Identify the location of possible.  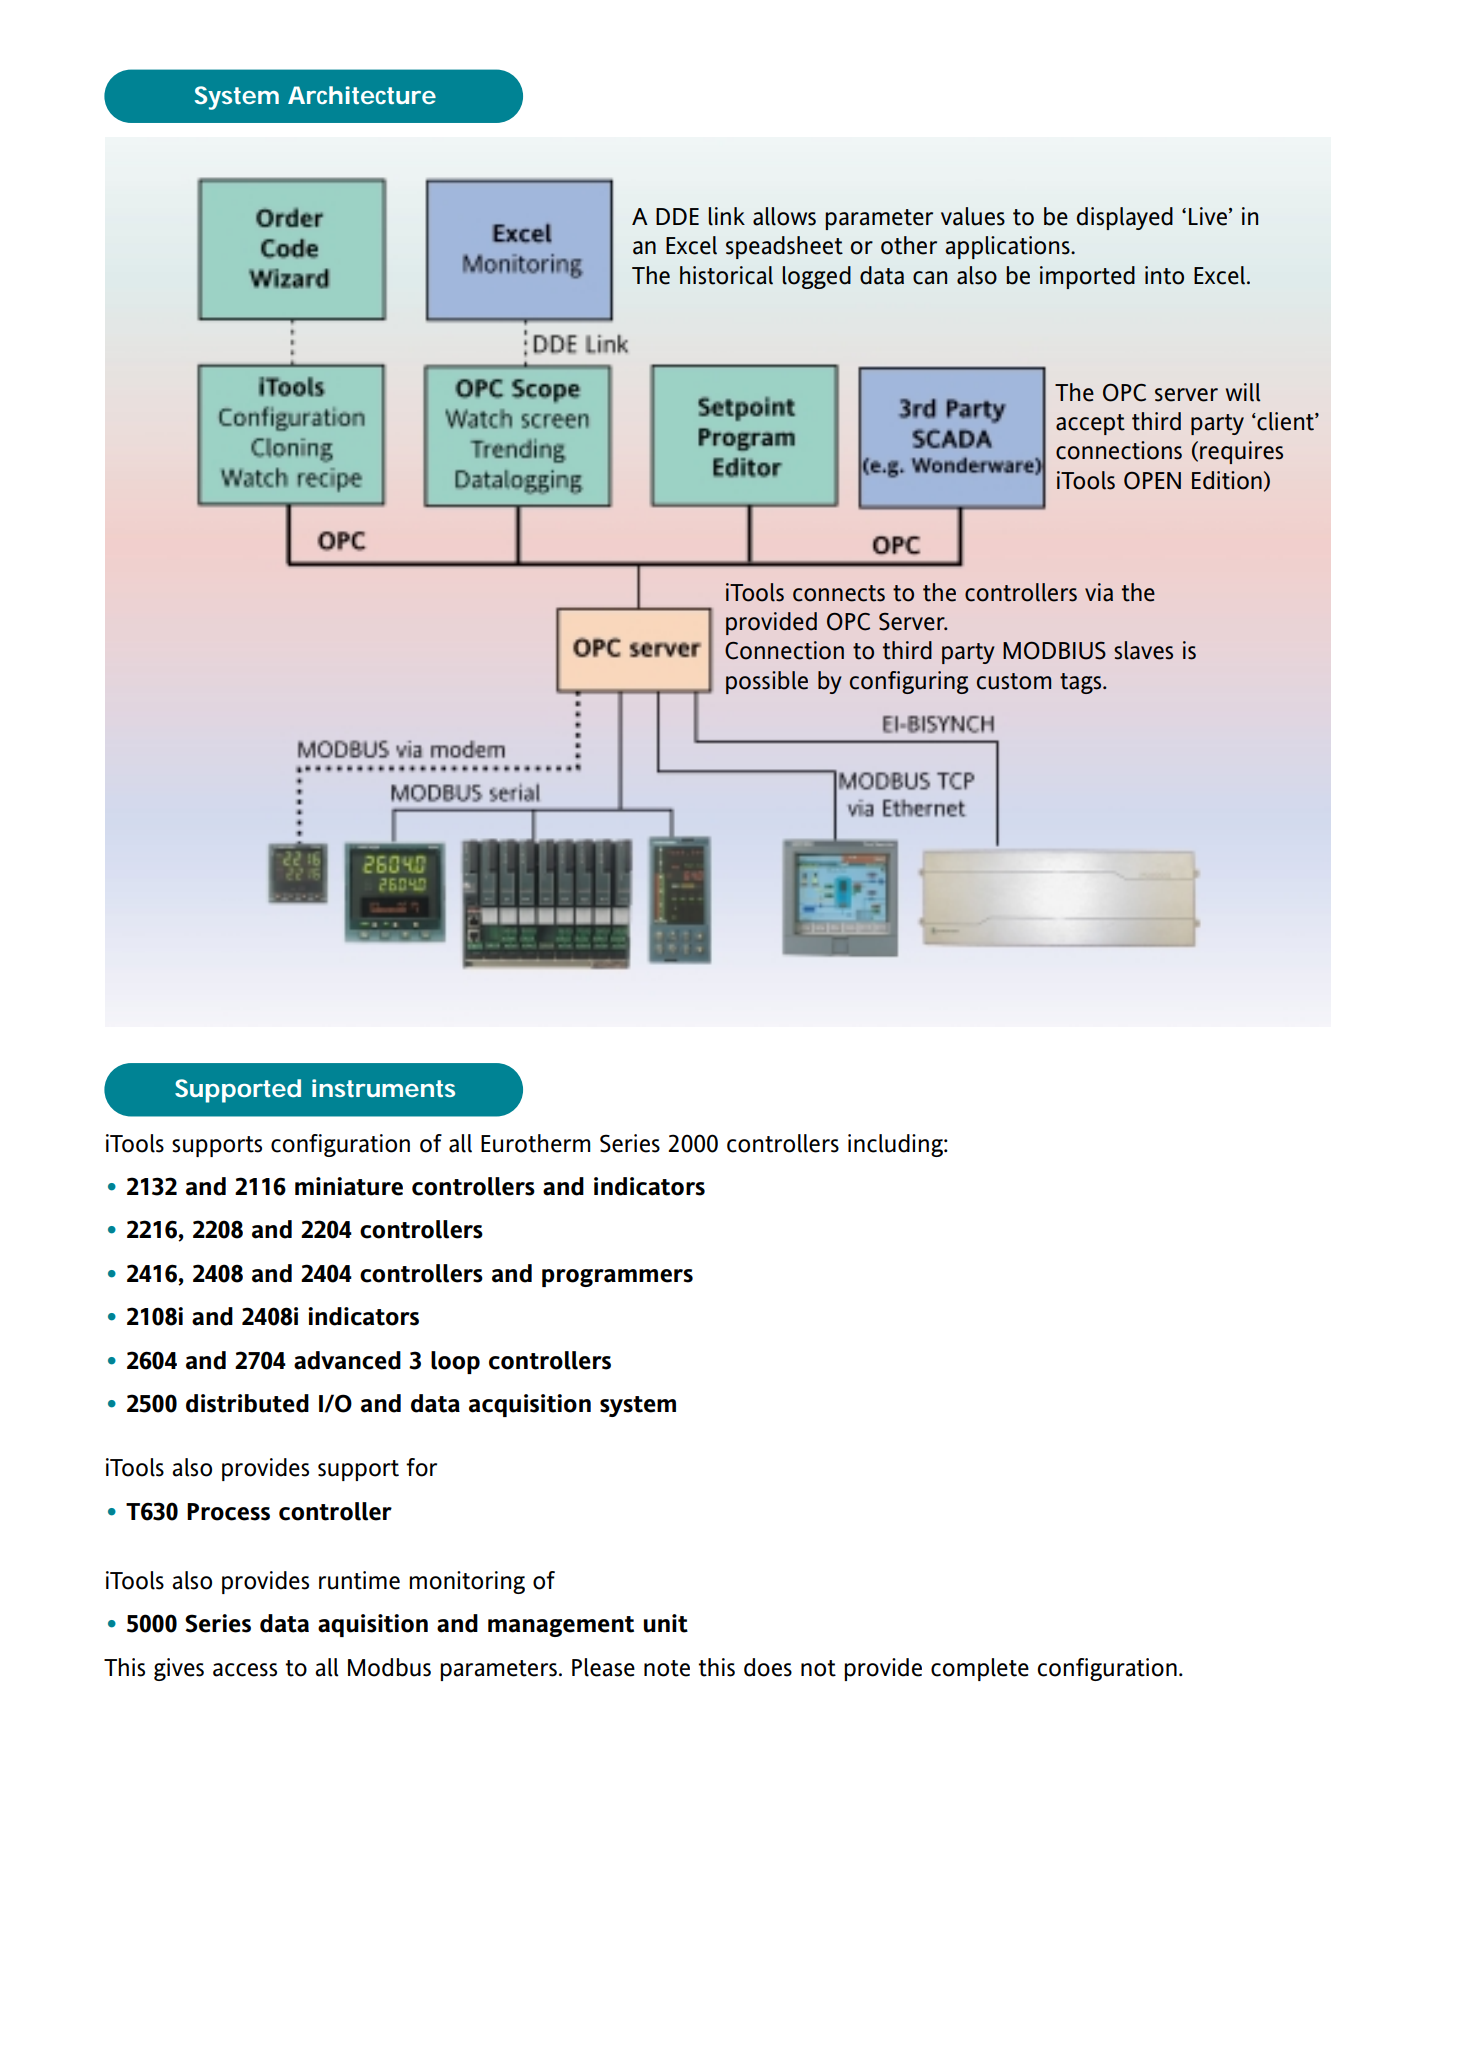
(767, 682).
